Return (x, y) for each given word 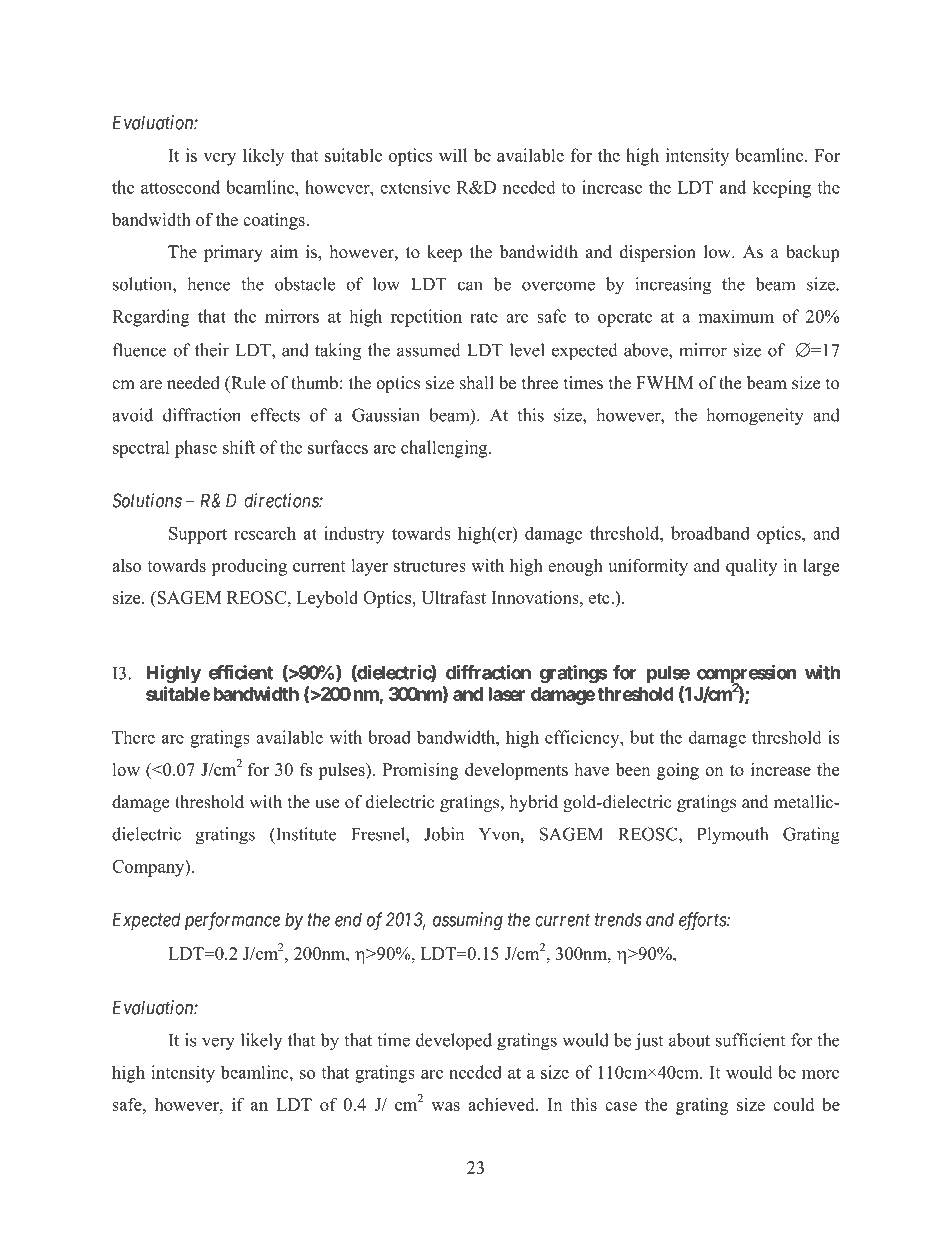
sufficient (750, 1040)
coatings (275, 221)
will (453, 155)
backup (812, 253)
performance (232, 921)
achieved (502, 1104)
